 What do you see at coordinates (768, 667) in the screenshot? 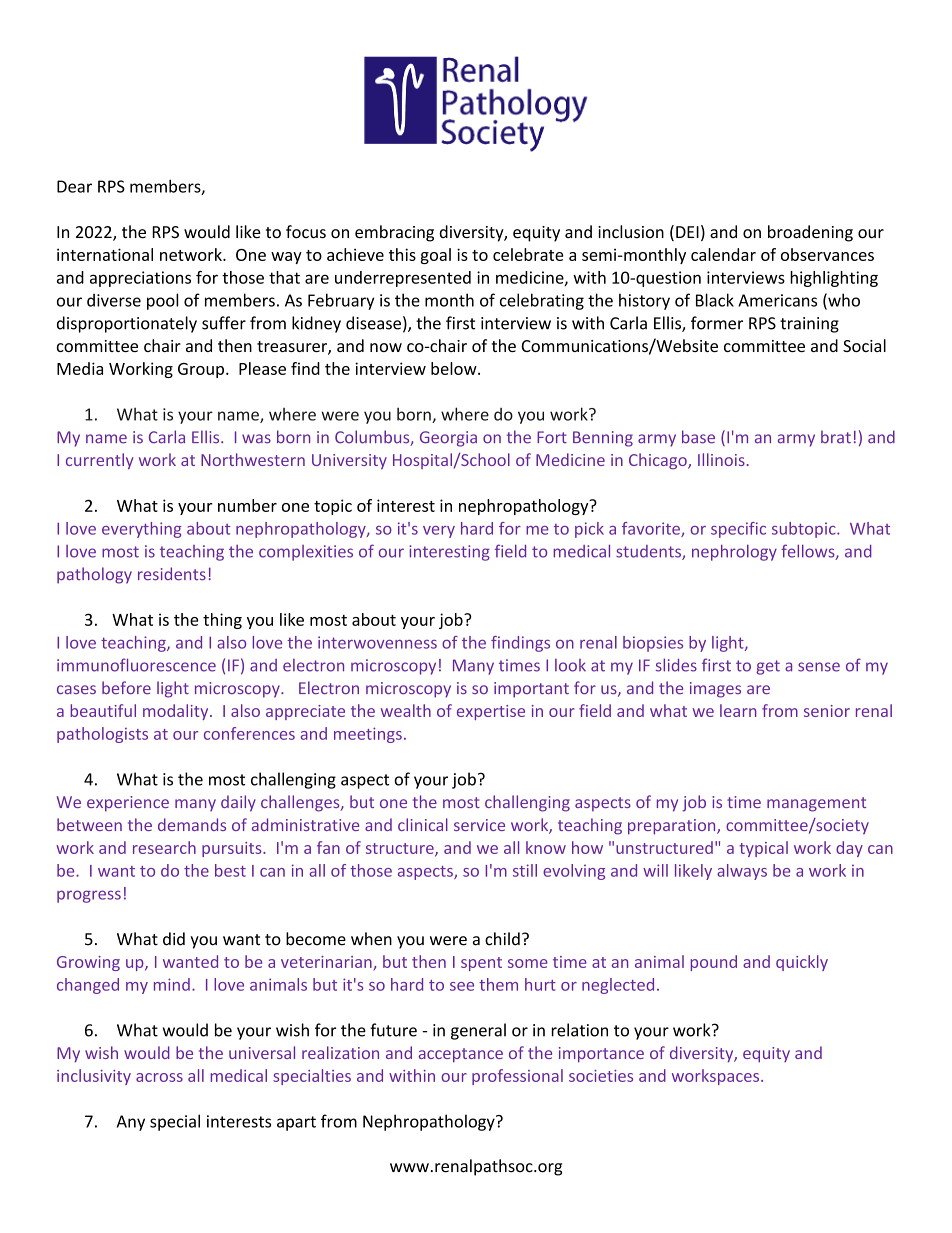
I see `get` at bounding box center [768, 667].
